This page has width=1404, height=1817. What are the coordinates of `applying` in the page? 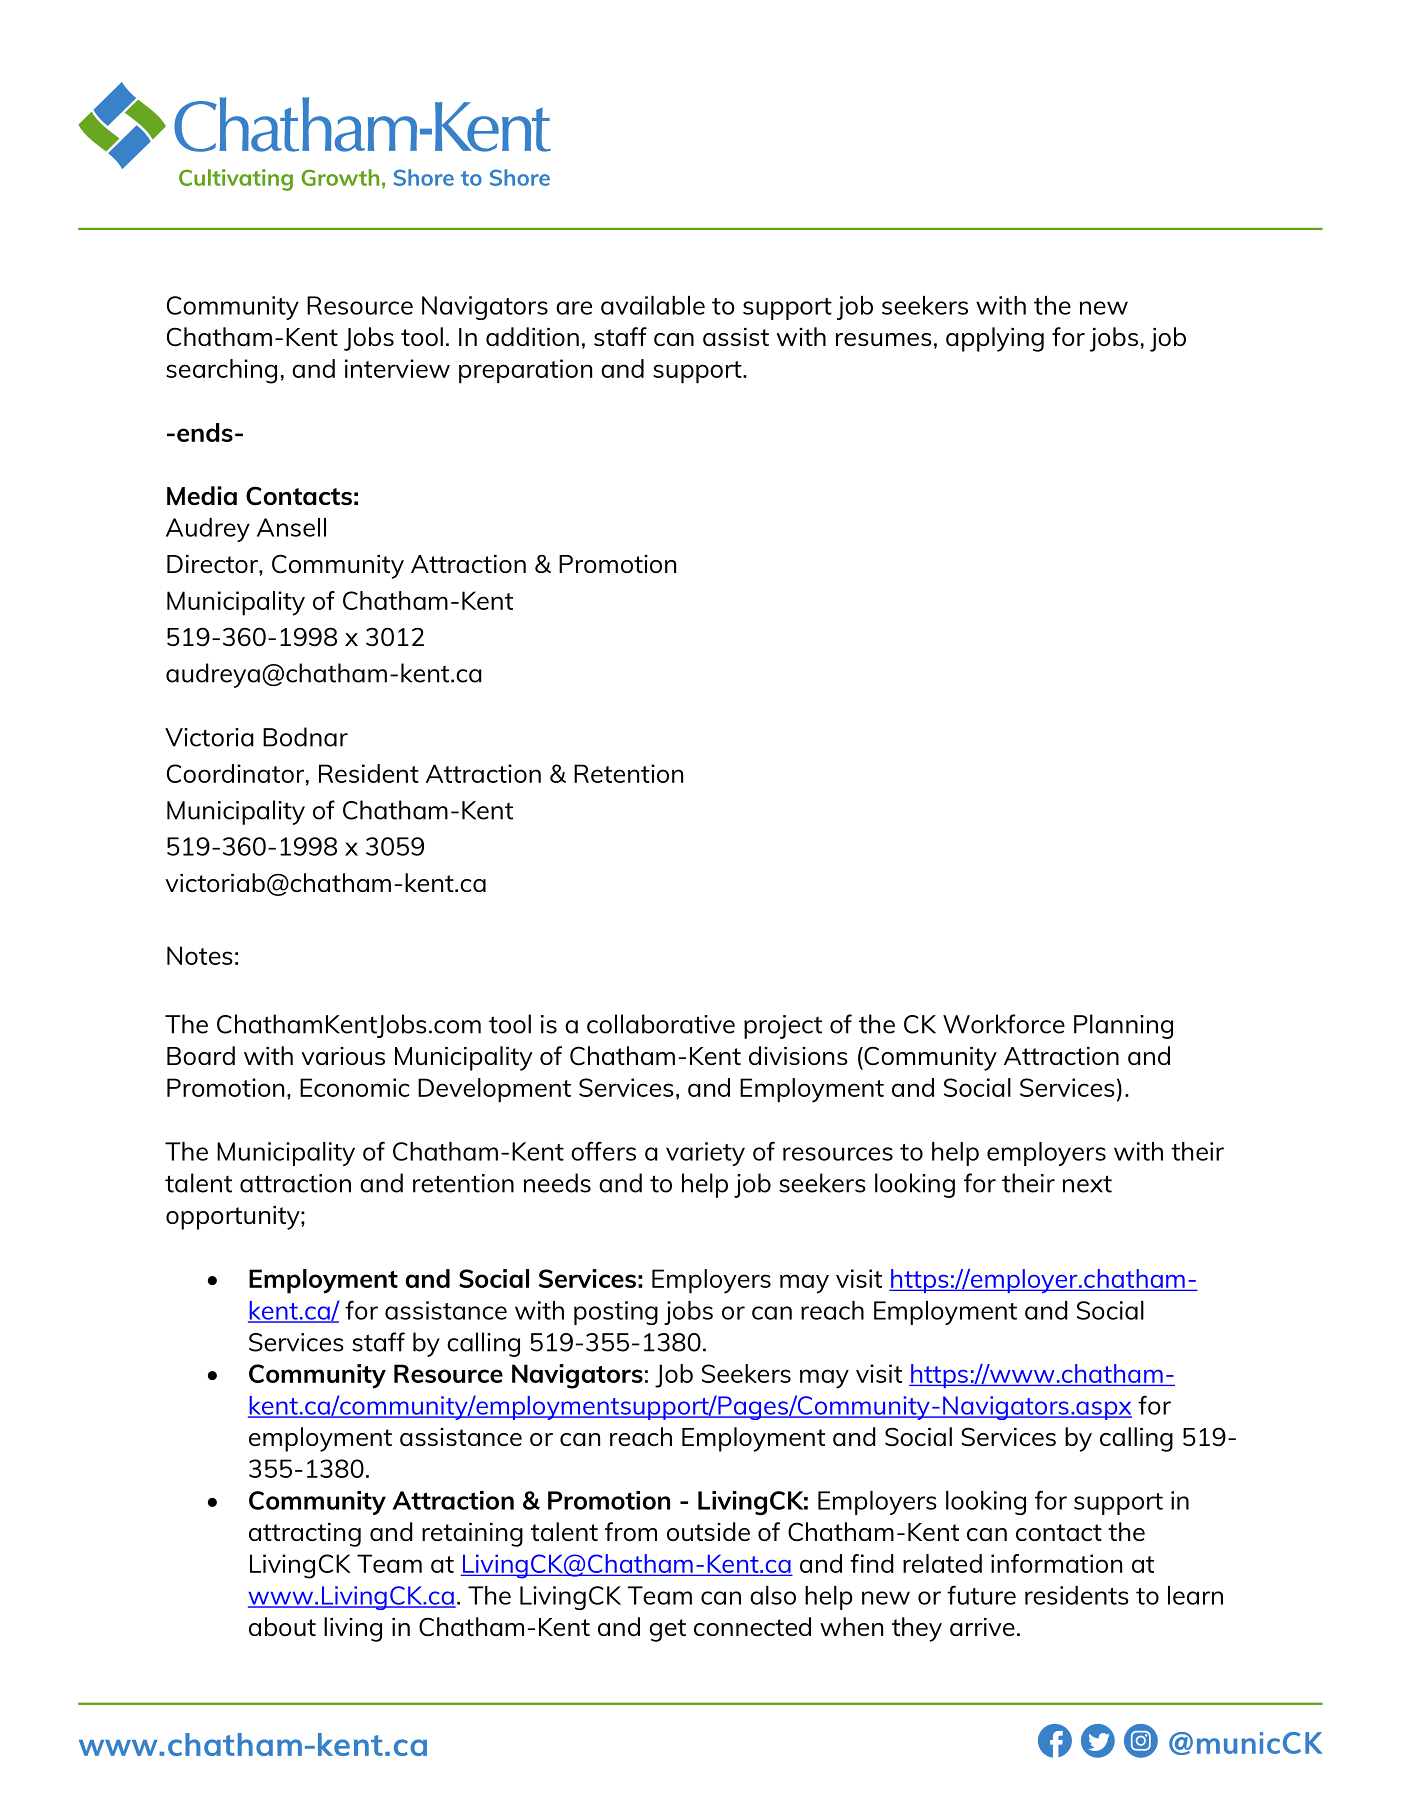 It's located at (995, 339).
